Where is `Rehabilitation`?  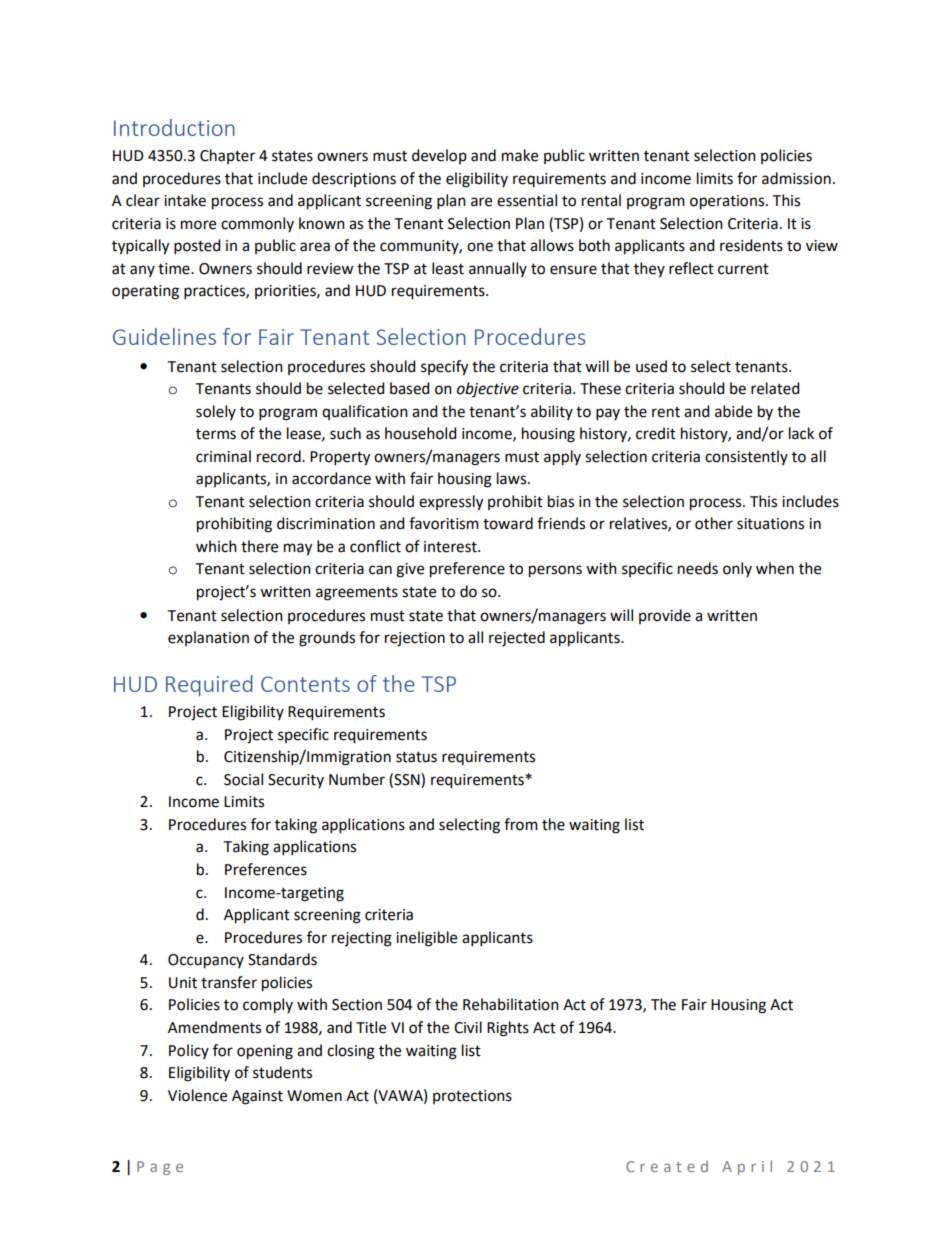
Rehabilitation is located at coordinates (511, 1004).
